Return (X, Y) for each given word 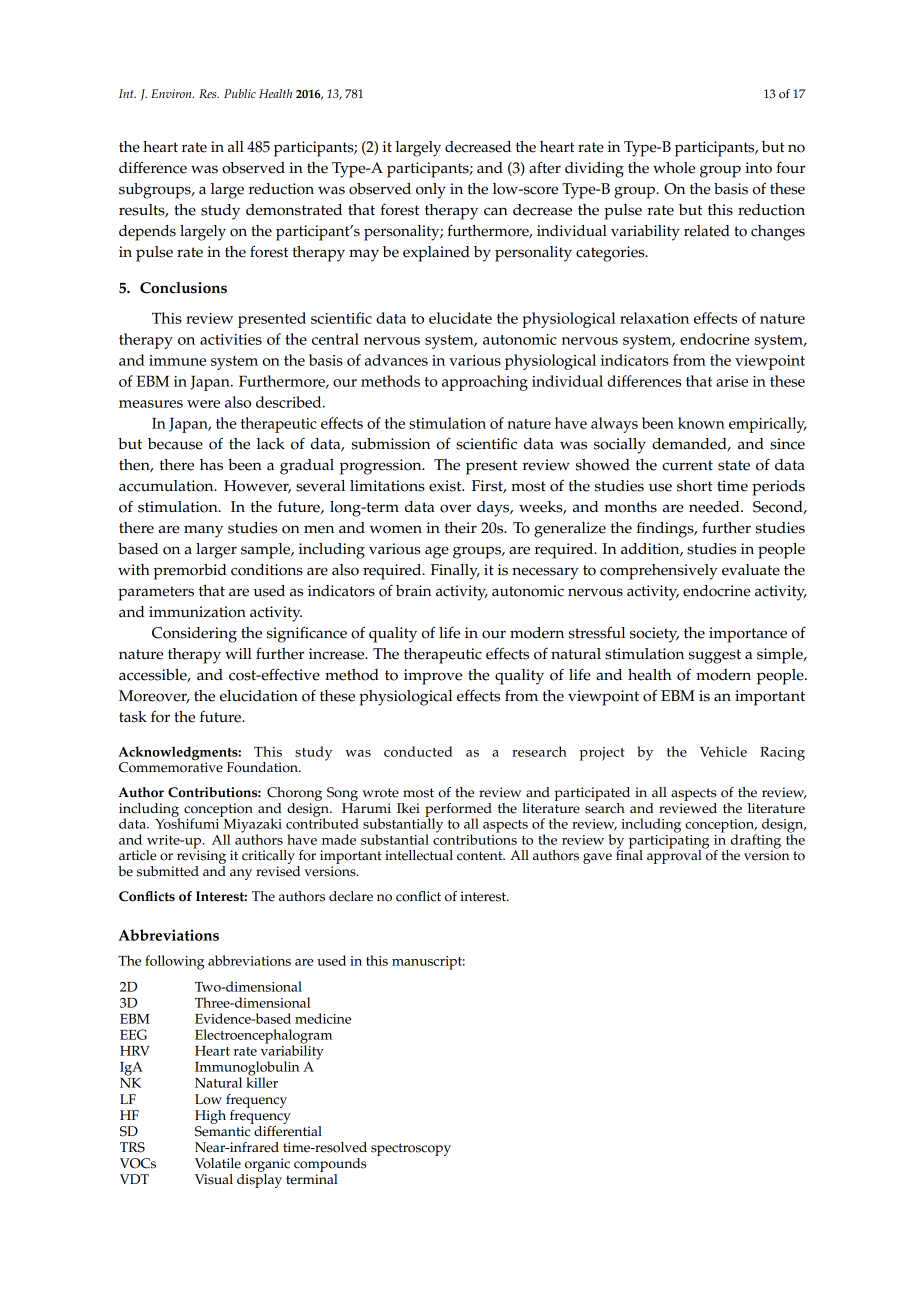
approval (674, 856)
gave (597, 858)
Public (240, 93)
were (203, 404)
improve (433, 677)
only (431, 191)
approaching (485, 383)
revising (201, 857)
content (481, 856)
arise (732, 381)
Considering (194, 635)
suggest (715, 656)
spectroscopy (411, 1149)
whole (674, 168)
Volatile (218, 1163)
